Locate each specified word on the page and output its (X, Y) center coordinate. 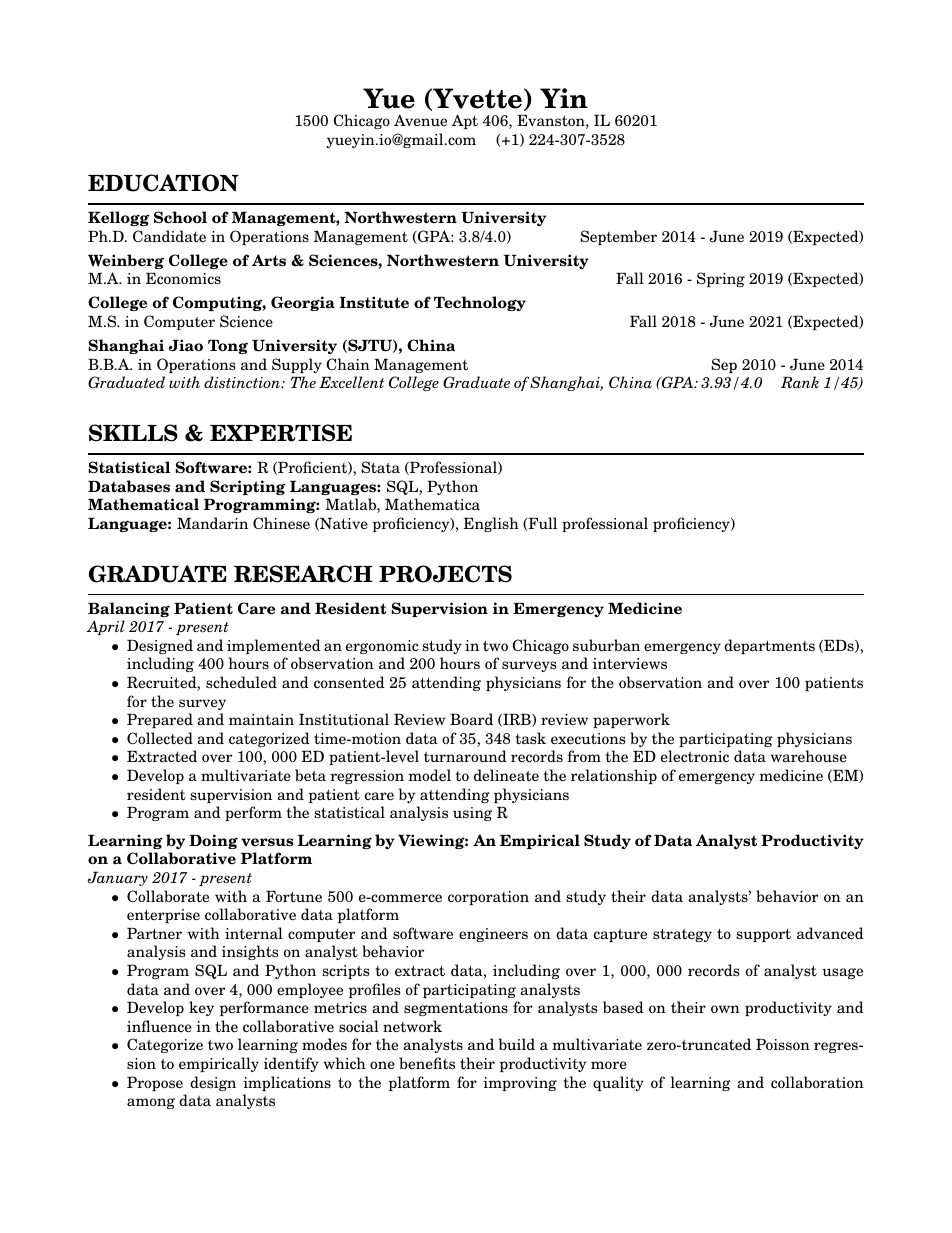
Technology (480, 303)
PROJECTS (445, 574)
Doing (213, 841)
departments (769, 646)
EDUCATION (163, 183)
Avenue (420, 120)
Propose (155, 1084)
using (472, 814)
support (763, 935)
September (618, 237)
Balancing (129, 609)
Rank (800, 382)
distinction (243, 382)
